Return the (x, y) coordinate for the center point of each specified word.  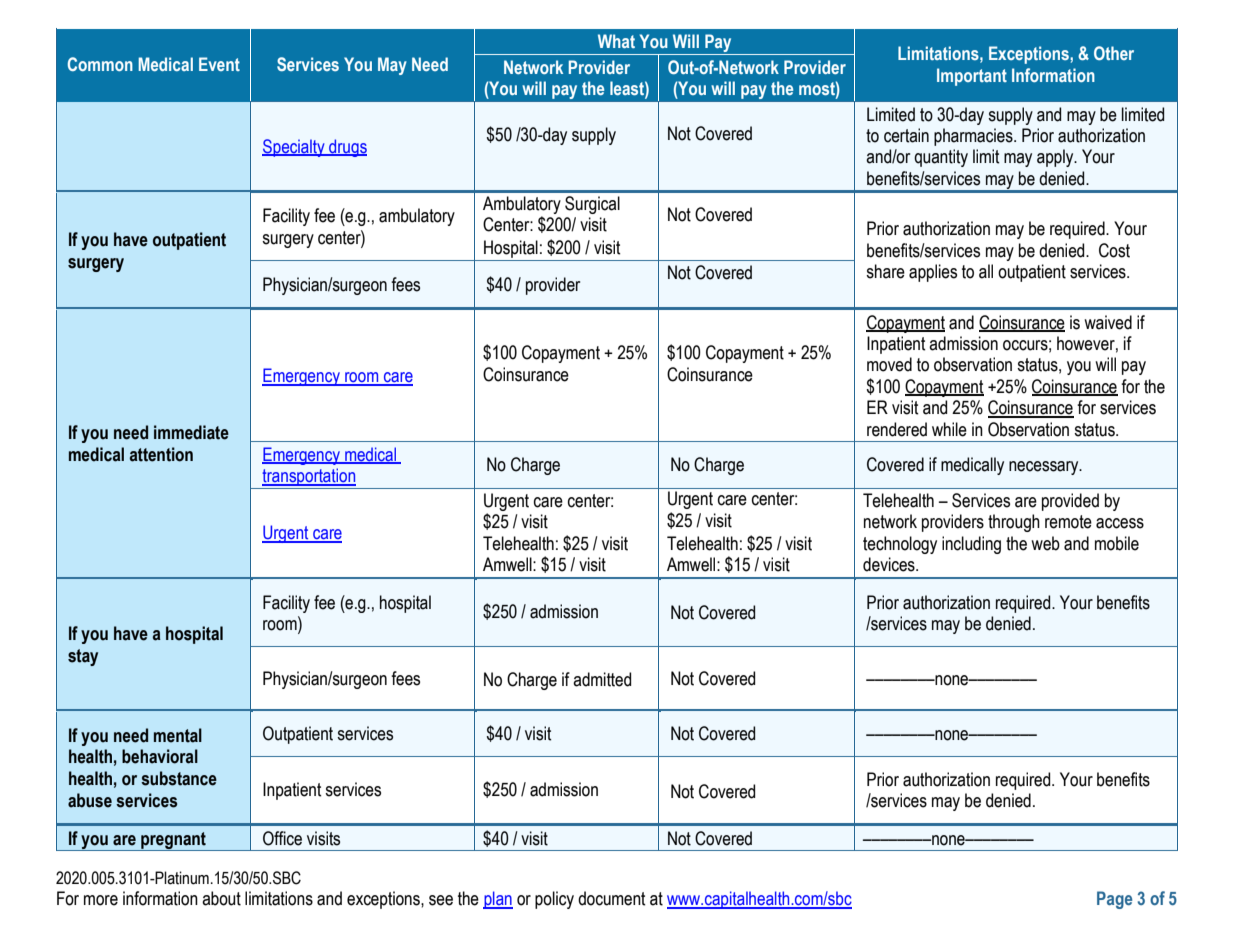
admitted (602, 679)
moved (889, 364)
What (616, 41)
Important (972, 77)
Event (219, 64)
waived (1108, 322)
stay (83, 657)
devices (890, 564)
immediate (191, 432)
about (221, 898)
